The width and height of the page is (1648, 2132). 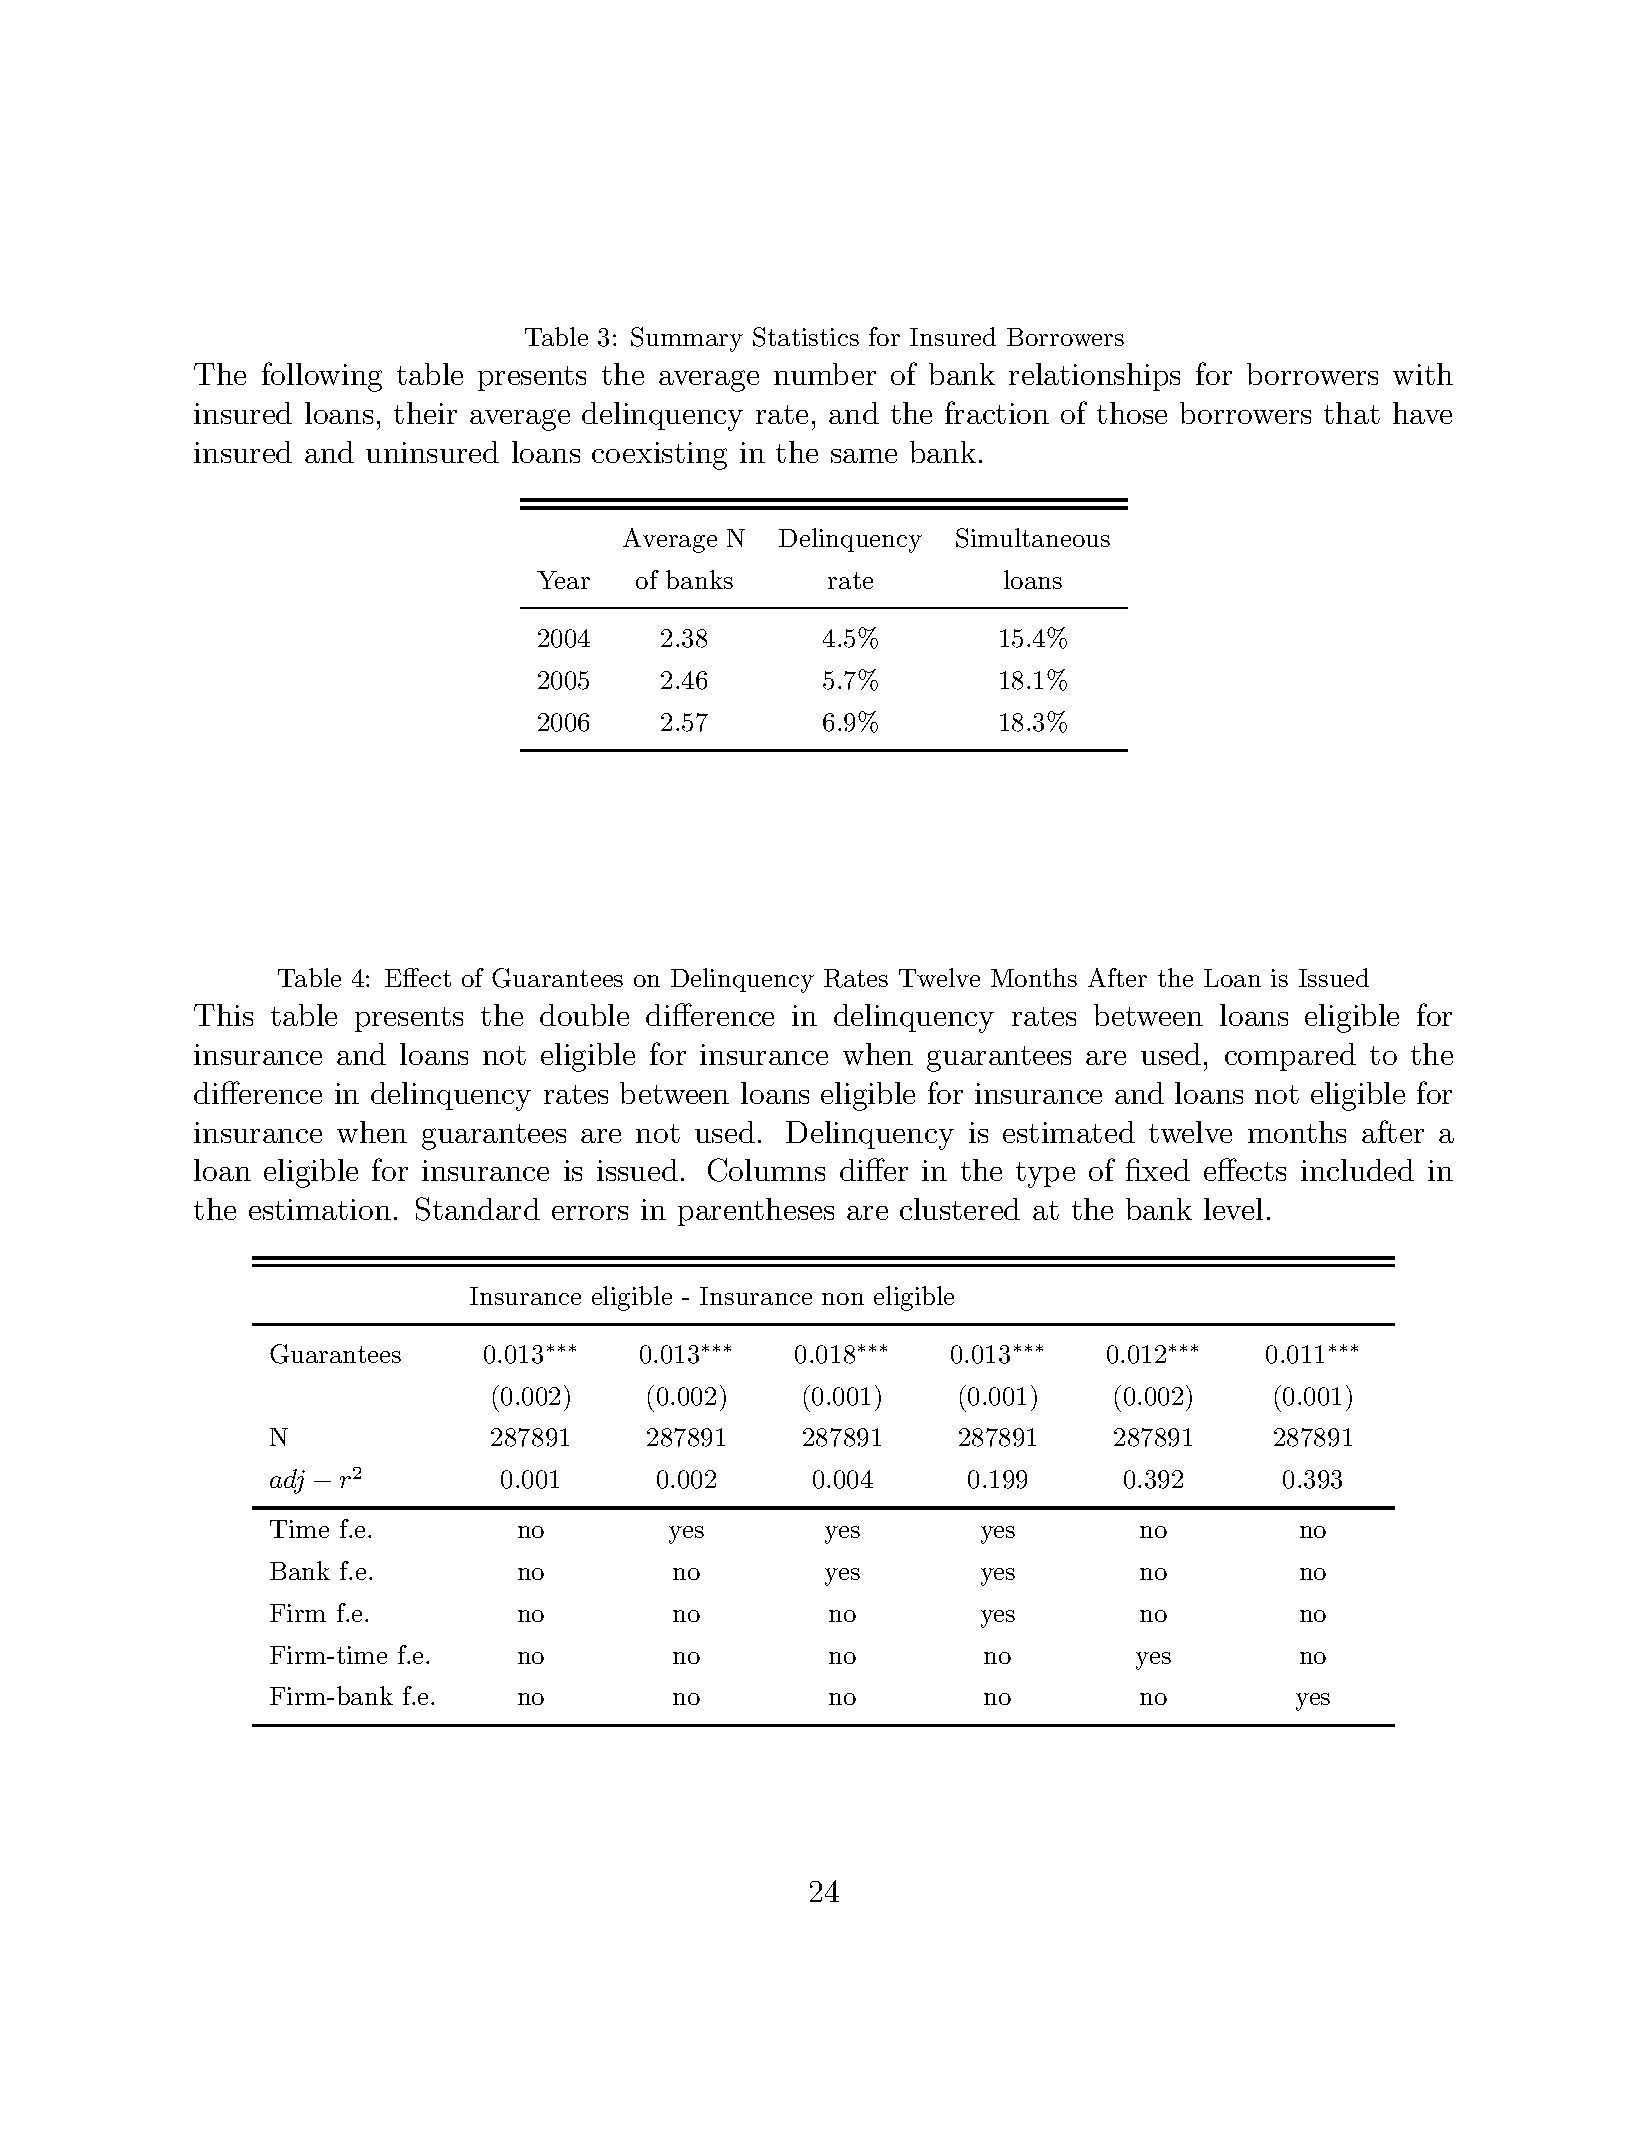 I want to click on Year, so click(x=563, y=580).
